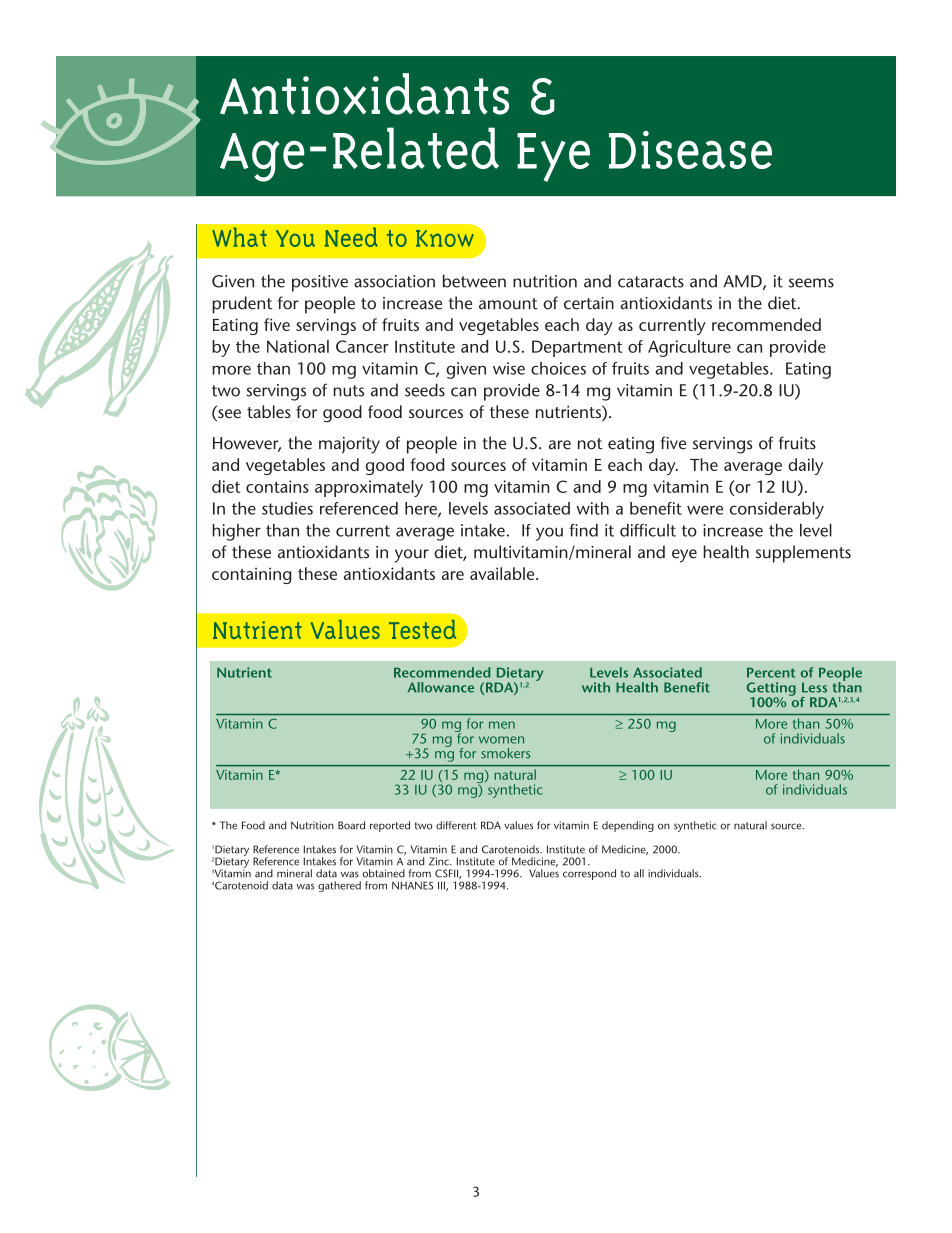 This screenshot has height=1233, width=952. What do you see at coordinates (589, 874) in the screenshot?
I see `correspond` at bounding box center [589, 874].
